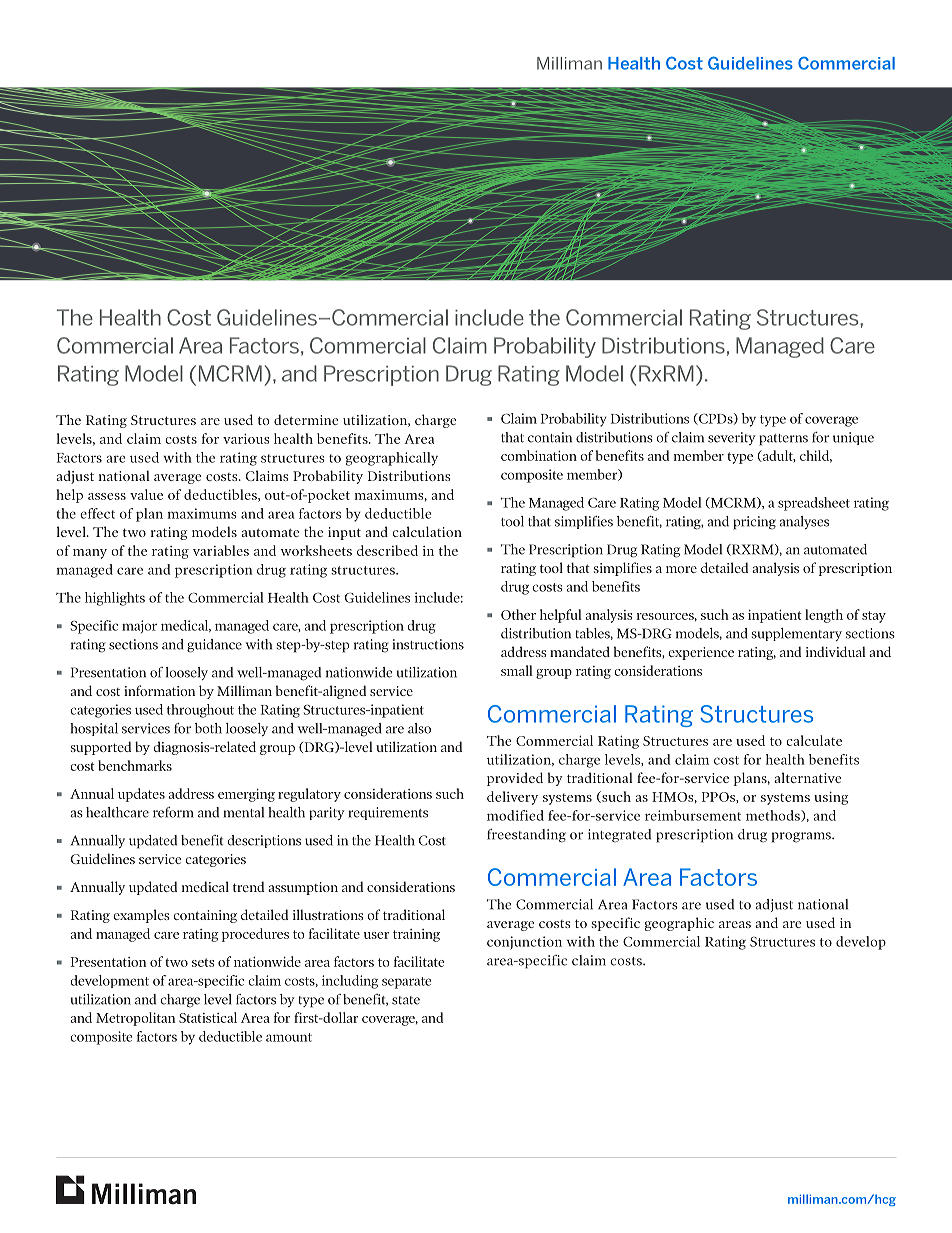 This screenshot has width=952, height=1233. I want to click on freestanding, so click(526, 836).
